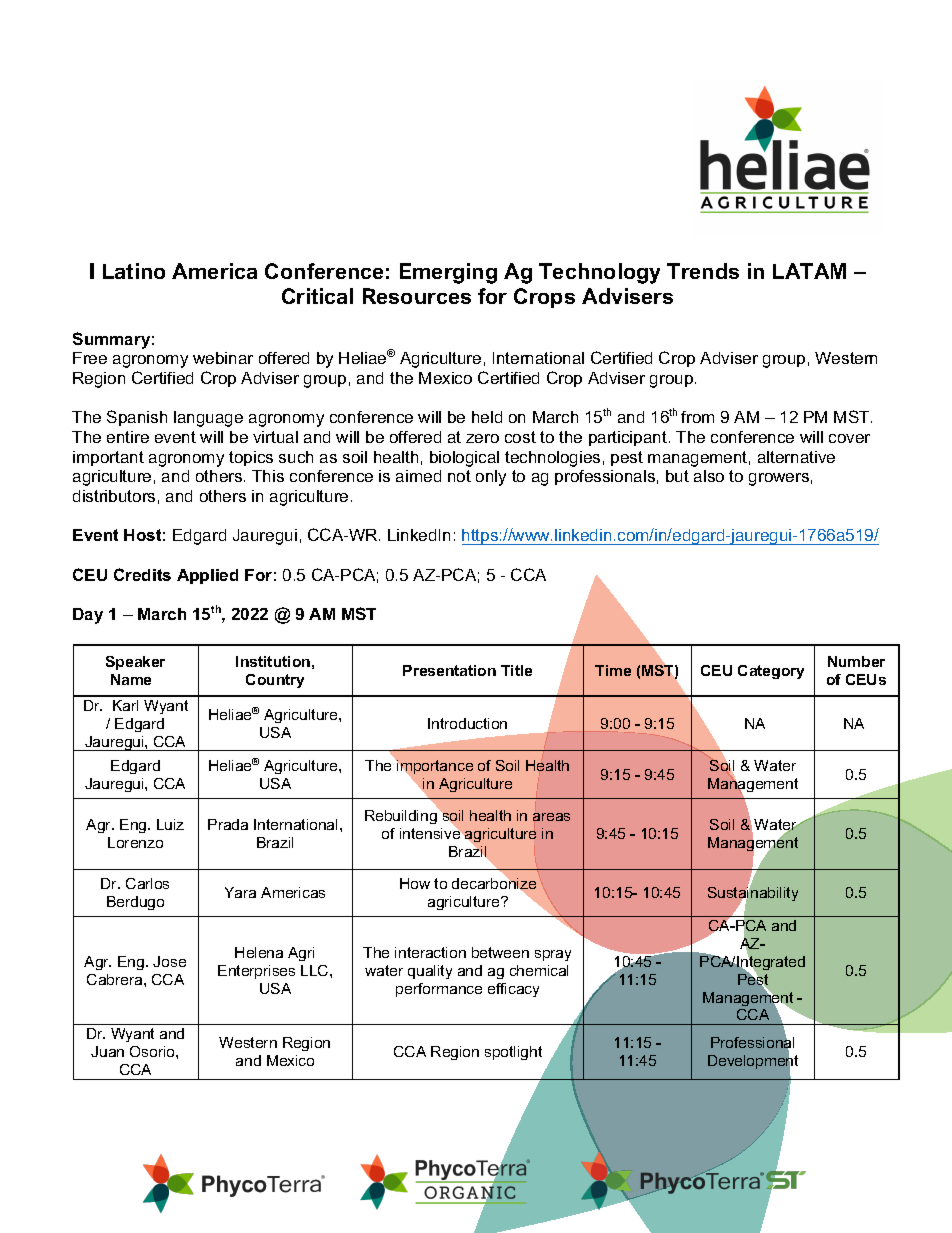 The width and height of the screenshot is (952, 1233). I want to click on Applied, so click(207, 576).
